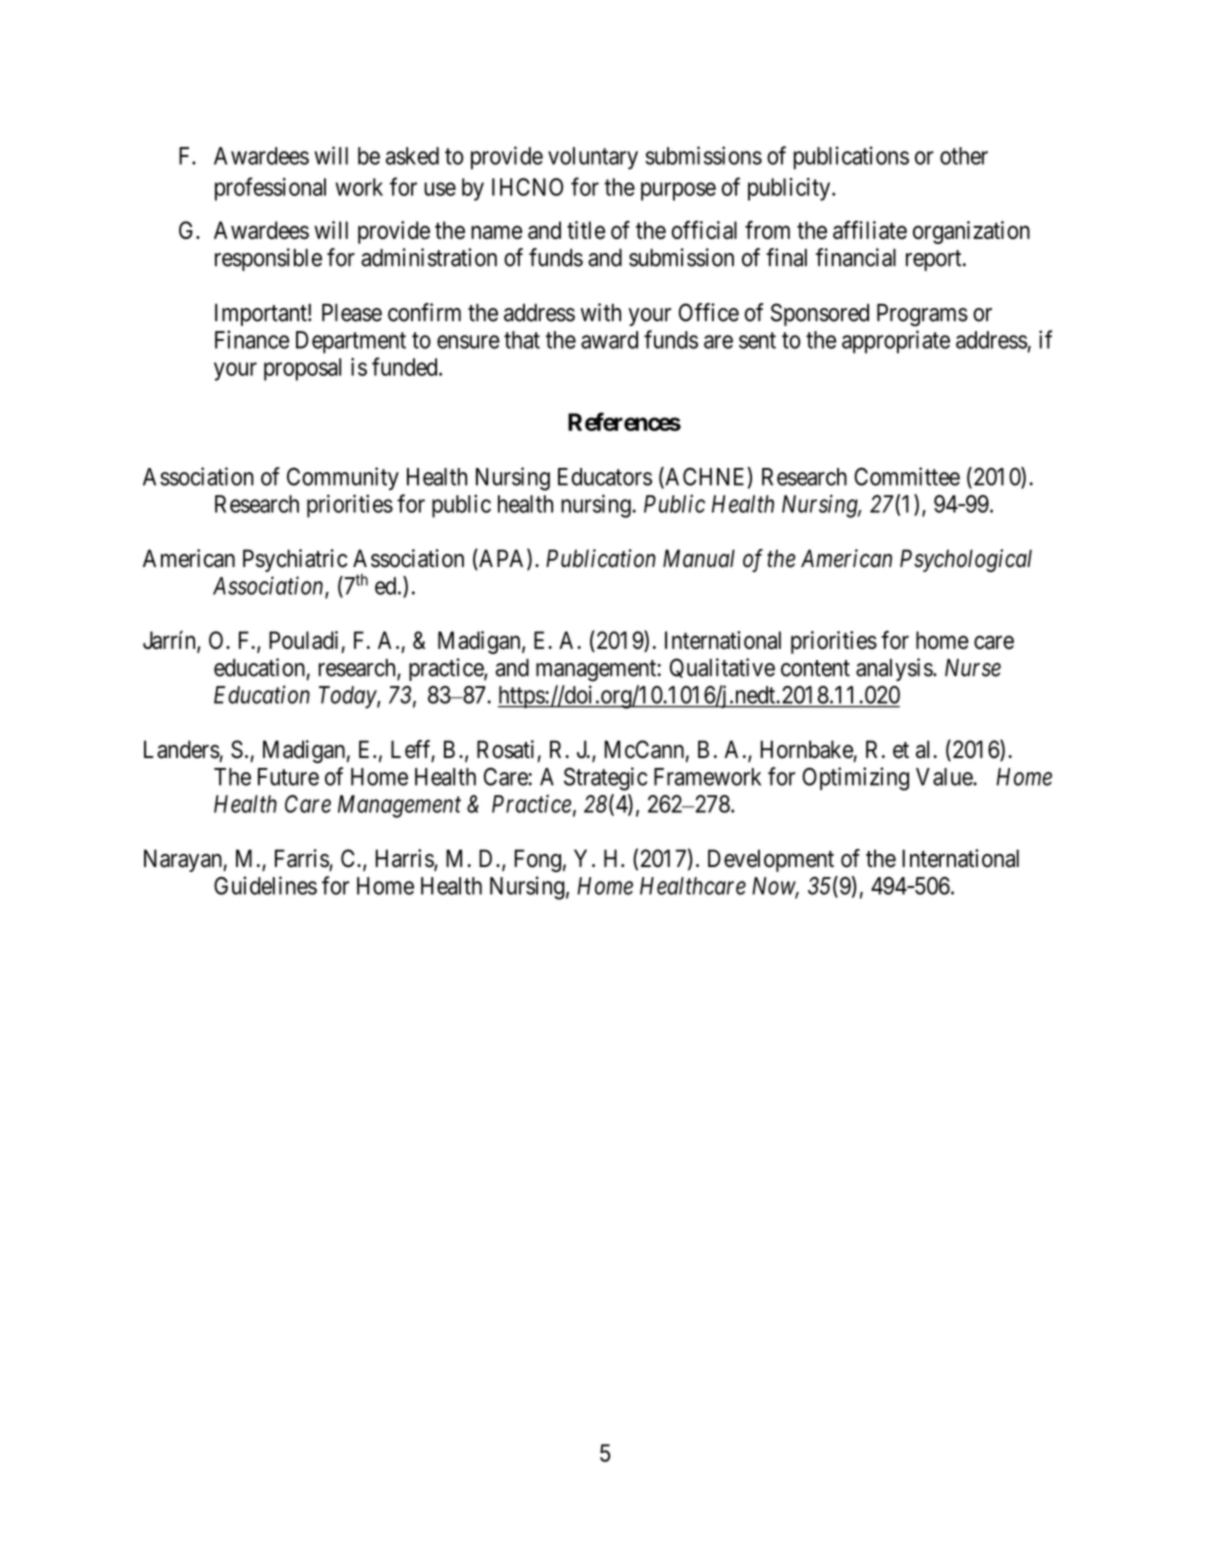 Image resolution: width=1209 pixels, height=1565 pixels. I want to click on appropriate, so click(896, 342).
